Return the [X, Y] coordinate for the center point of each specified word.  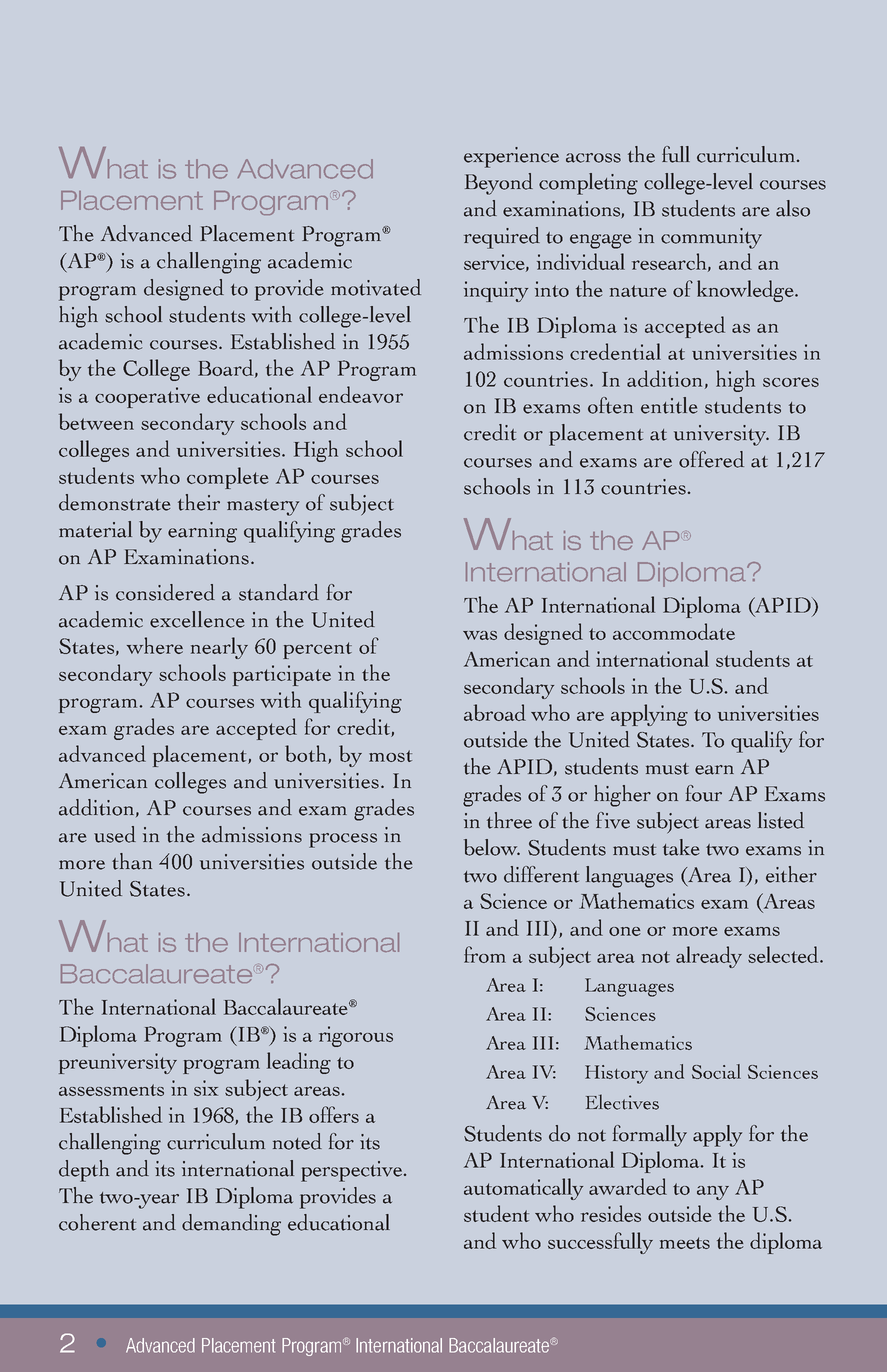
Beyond [499, 184]
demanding [231, 1225]
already [709, 957]
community [711, 238]
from [485, 954]
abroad [495, 712]
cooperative [147, 397]
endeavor [361, 394]
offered [711, 459]
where [155, 645]
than [132, 861]
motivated [376, 287]
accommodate [674, 631]
